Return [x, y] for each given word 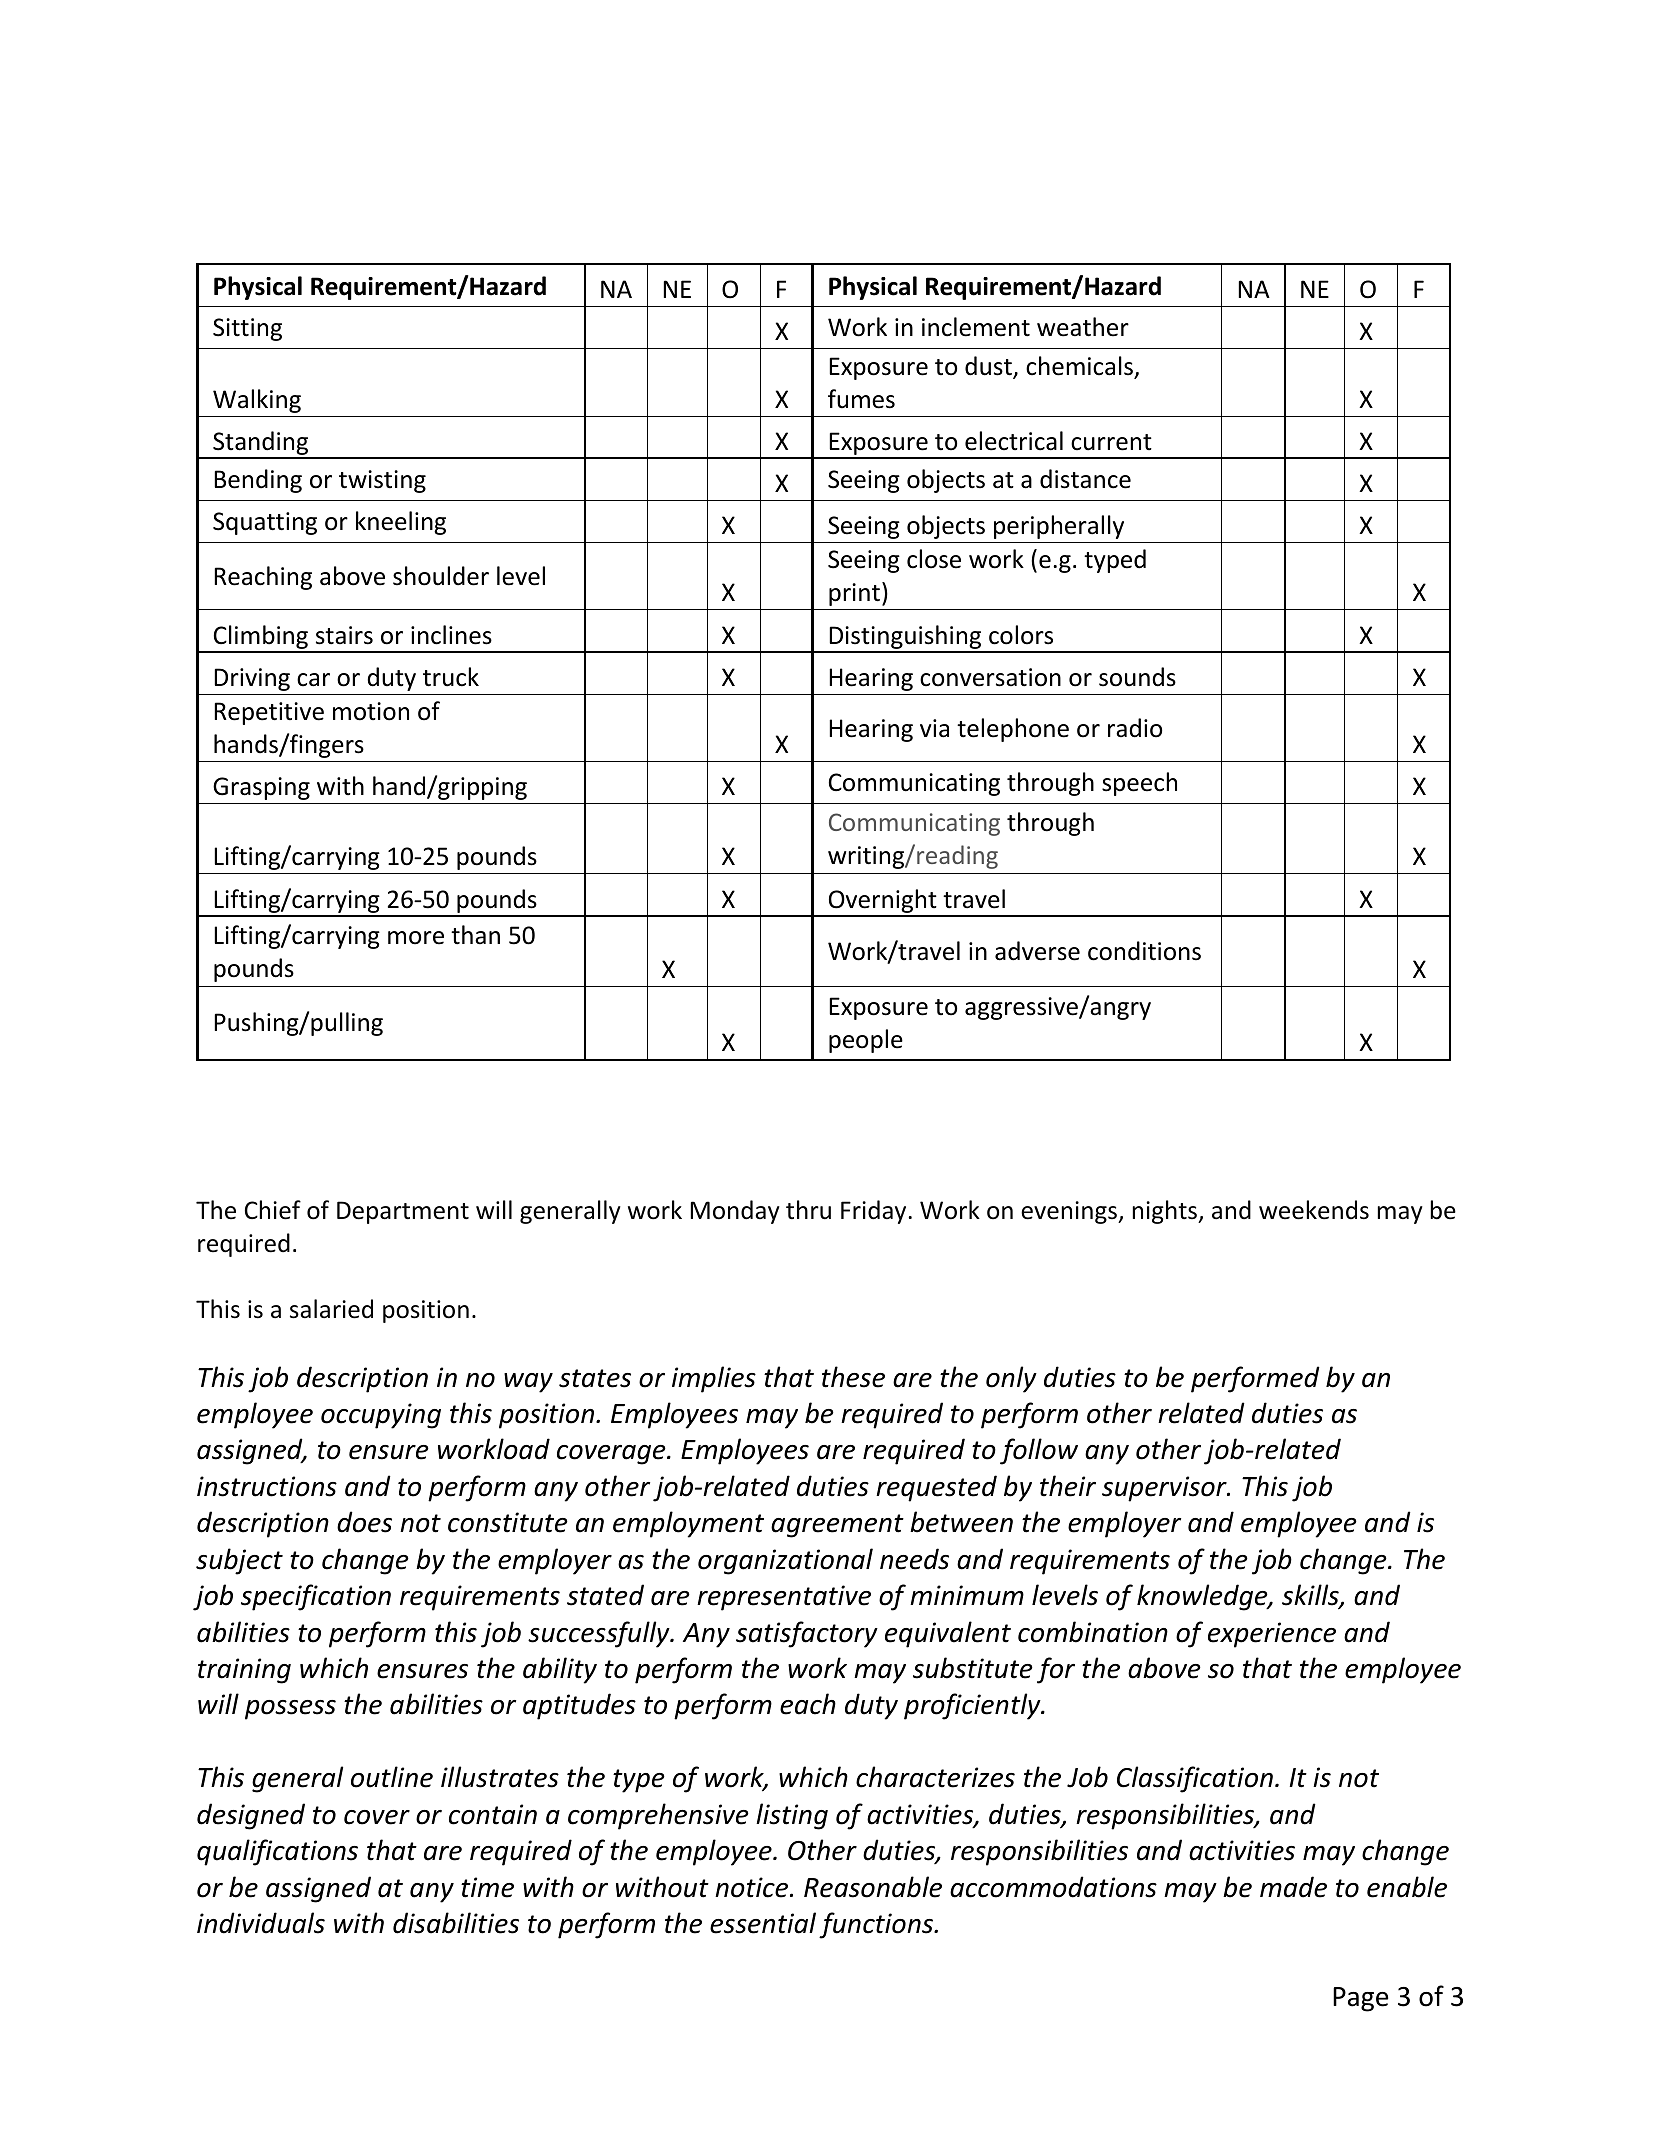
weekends [1314, 1210]
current [1111, 442]
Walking [257, 401]
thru [808, 1210]
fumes [861, 399]
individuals [261, 1923]
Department [403, 1212]
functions [877, 1925]
